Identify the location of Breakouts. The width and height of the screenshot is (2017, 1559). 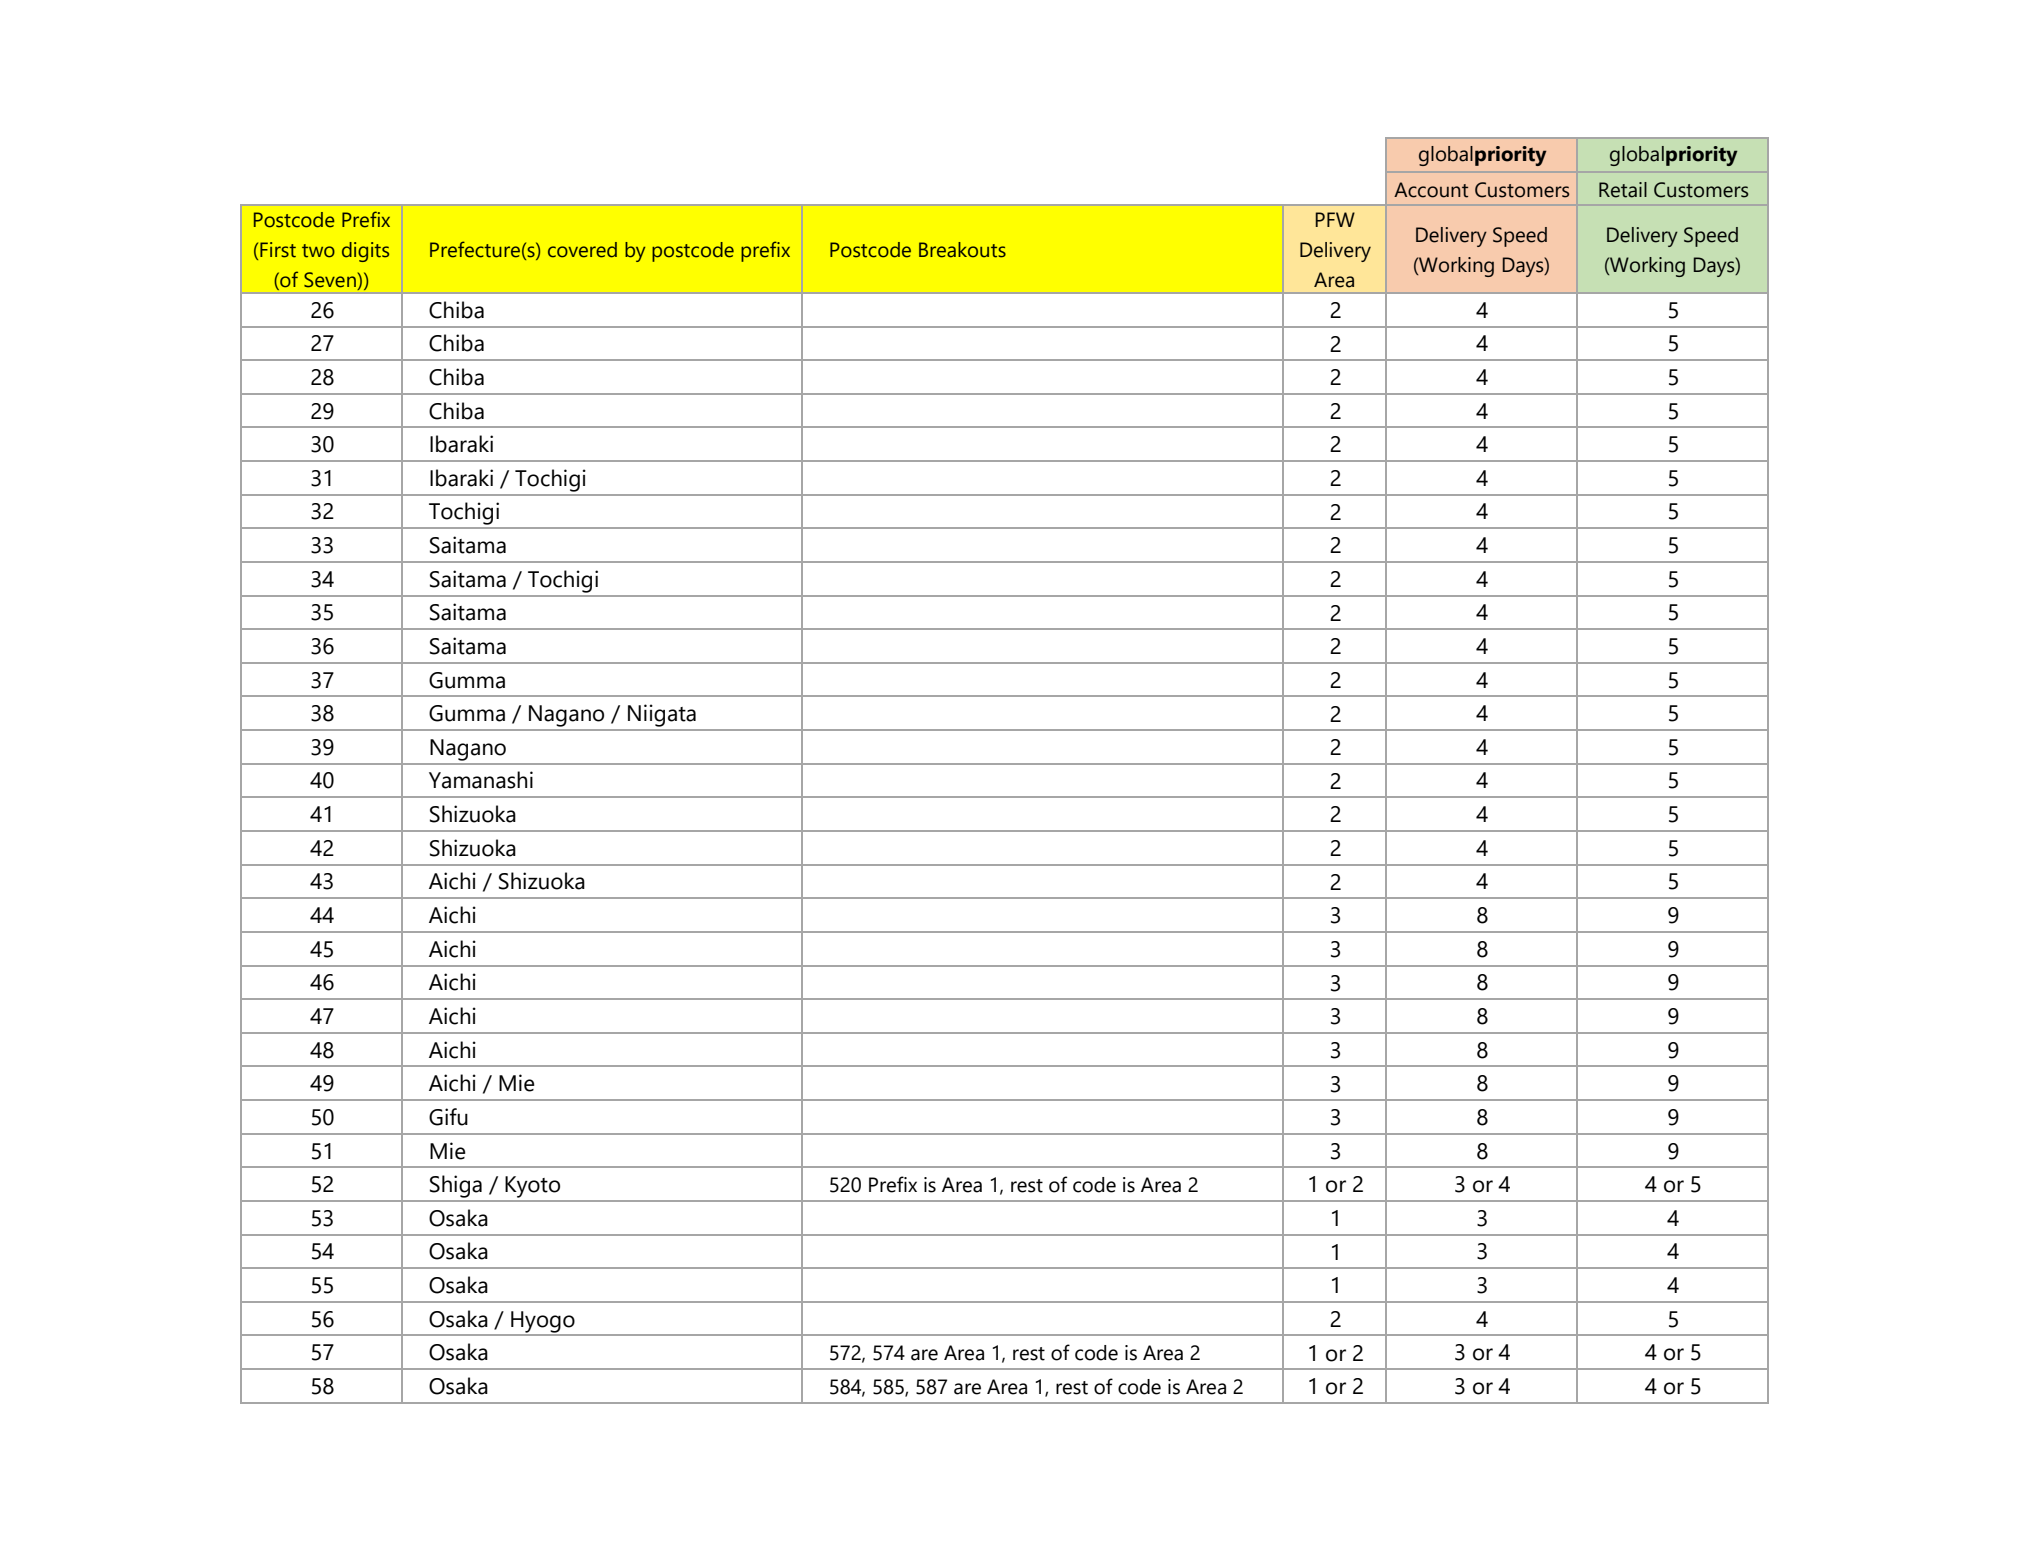
(962, 250).
